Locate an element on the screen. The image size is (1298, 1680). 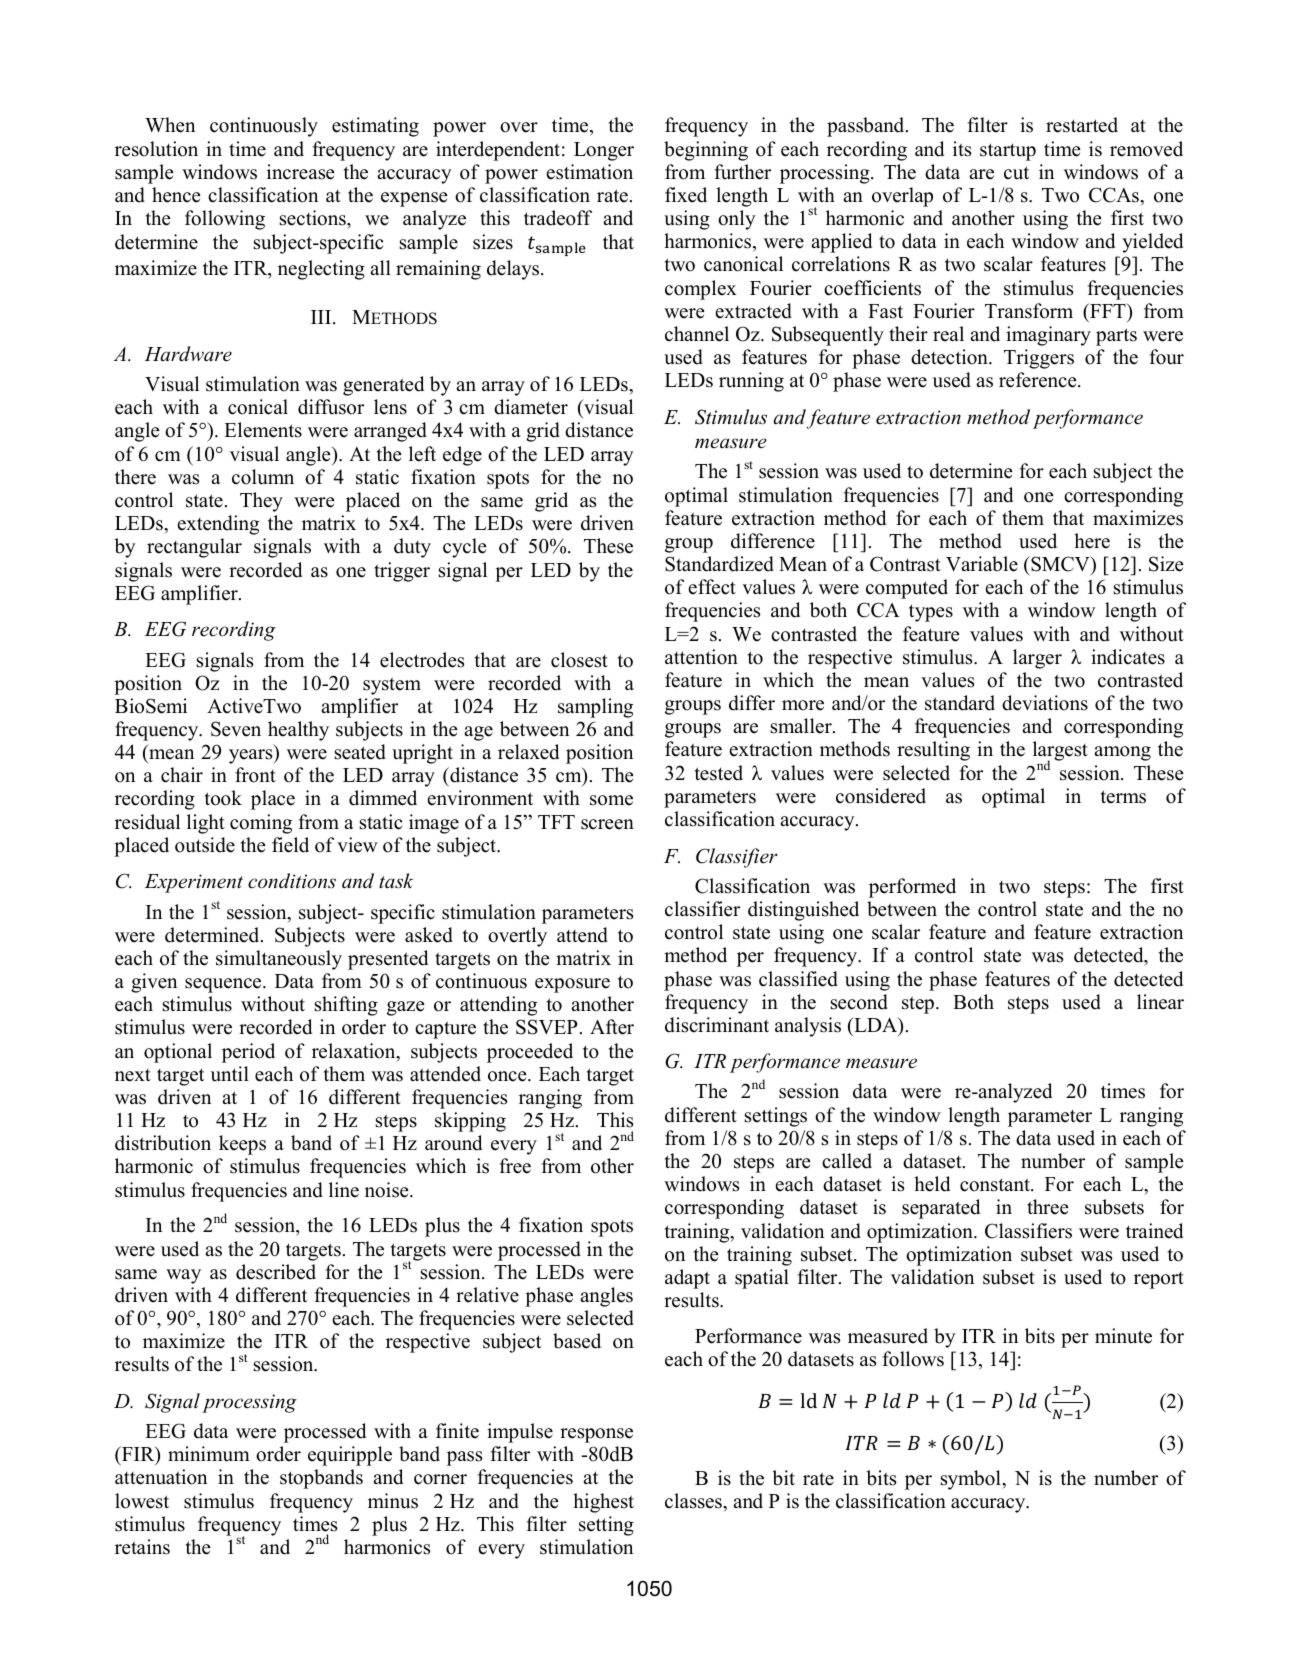
screen is located at coordinates (607, 824).
